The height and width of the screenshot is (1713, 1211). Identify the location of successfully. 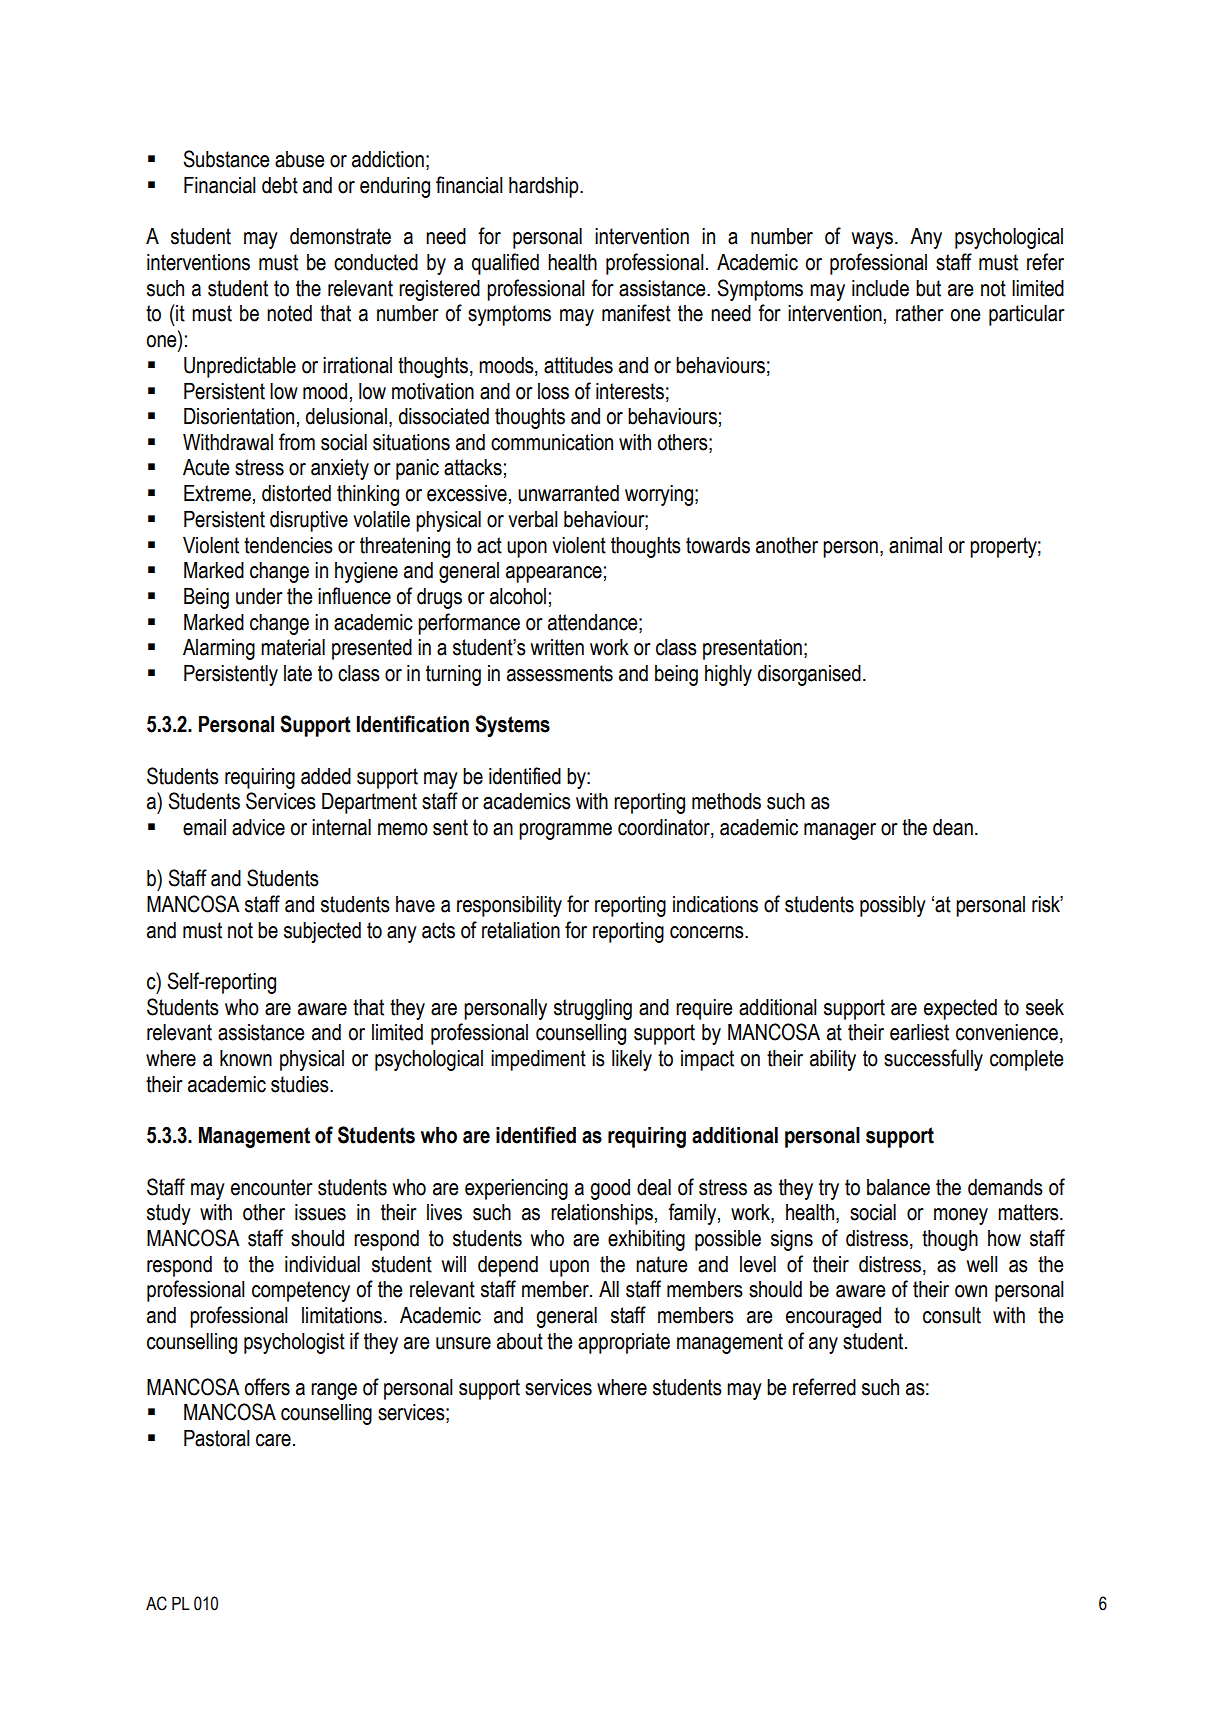
(933, 1060).
